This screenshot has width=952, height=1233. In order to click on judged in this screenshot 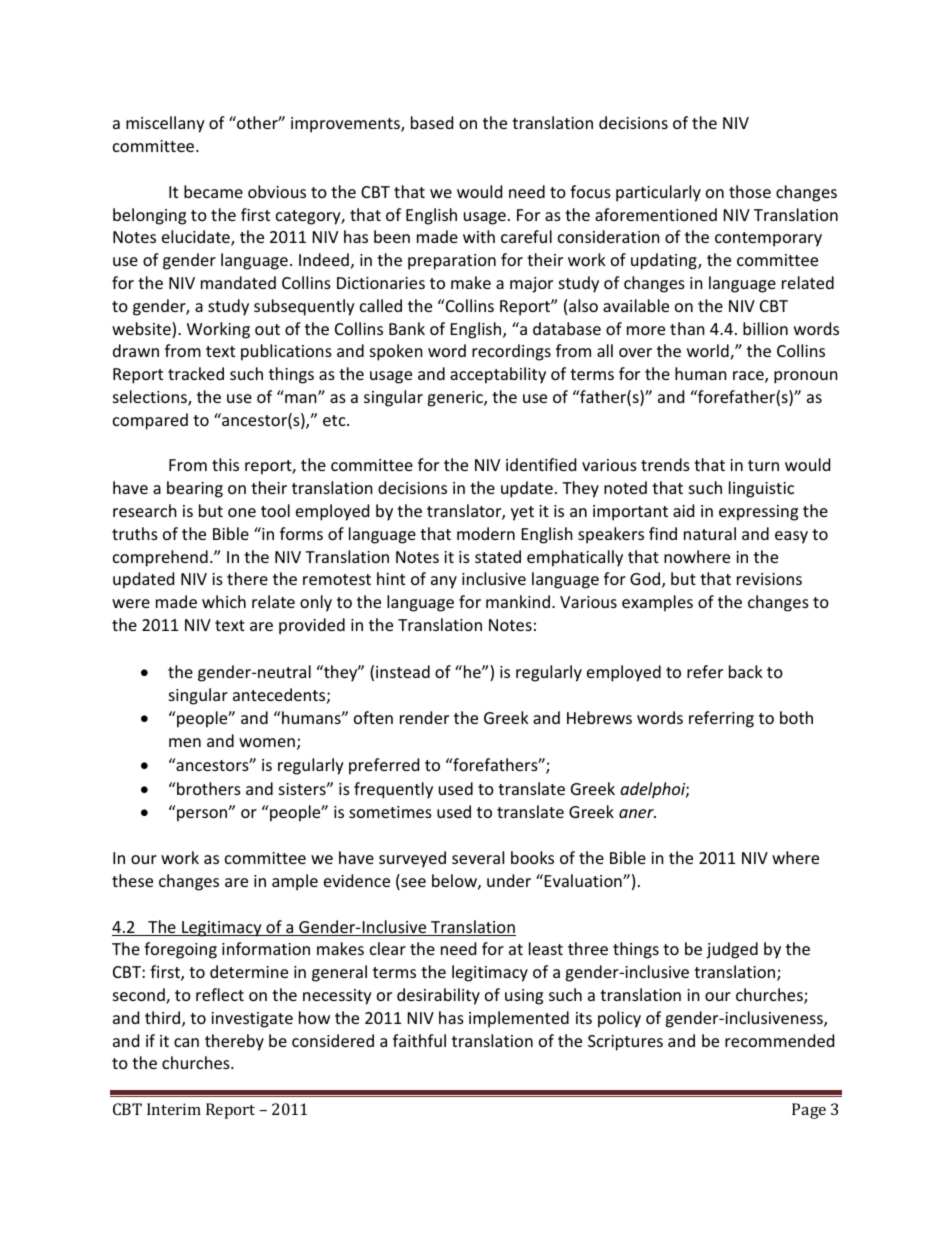, I will do `click(732, 950)`.
